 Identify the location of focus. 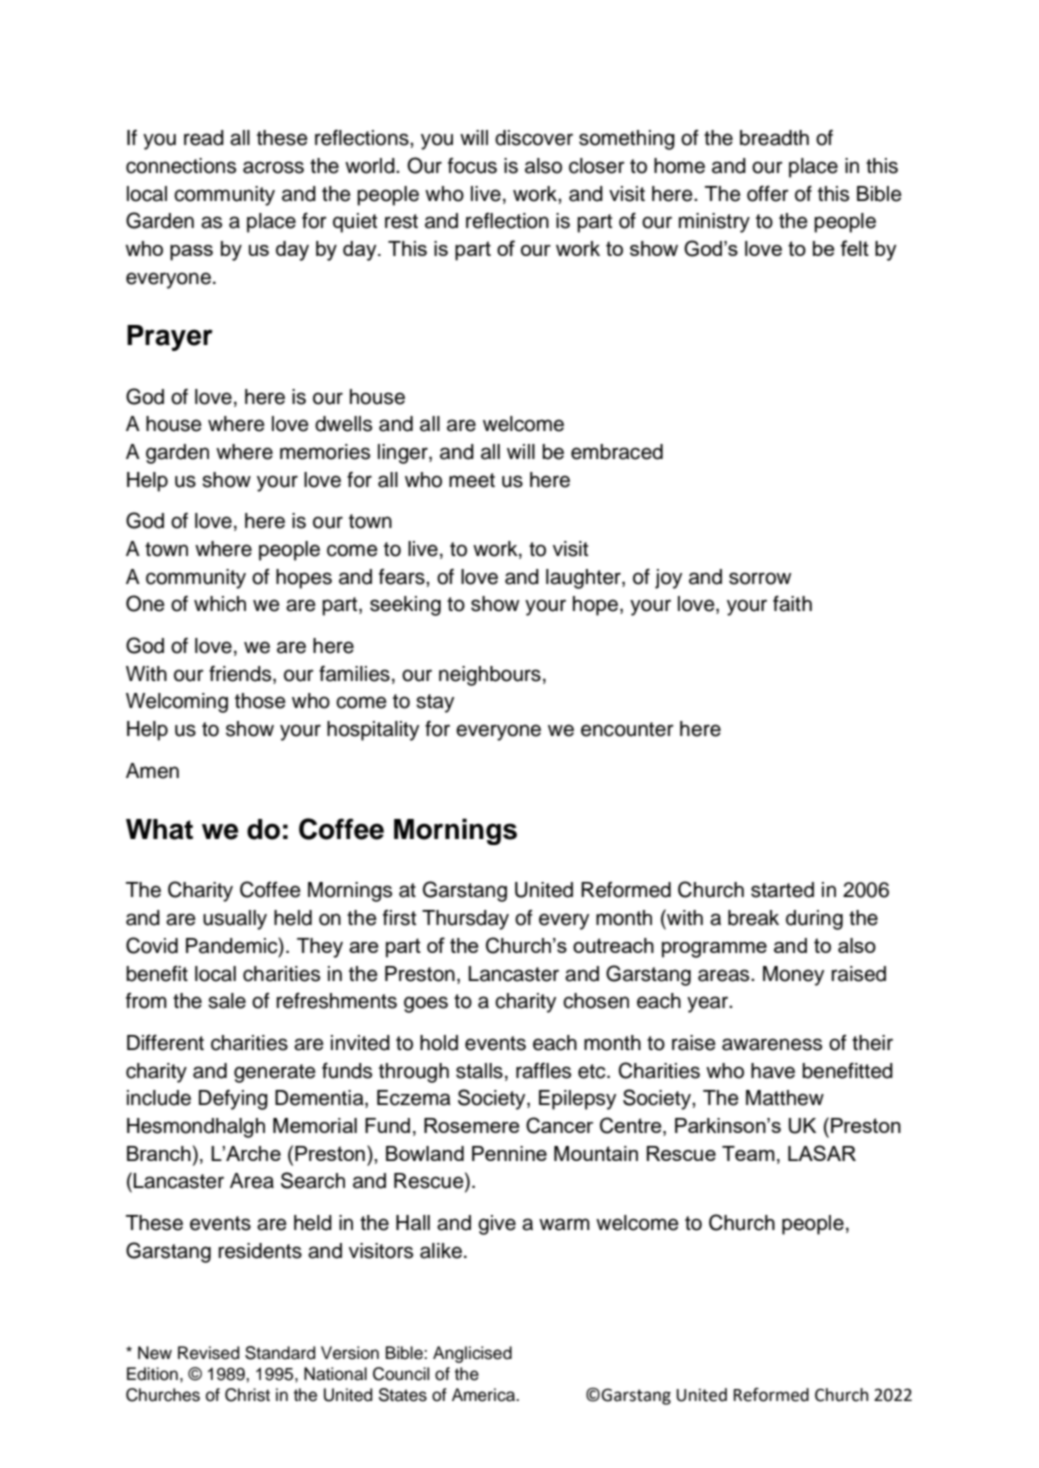
(472, 166).
